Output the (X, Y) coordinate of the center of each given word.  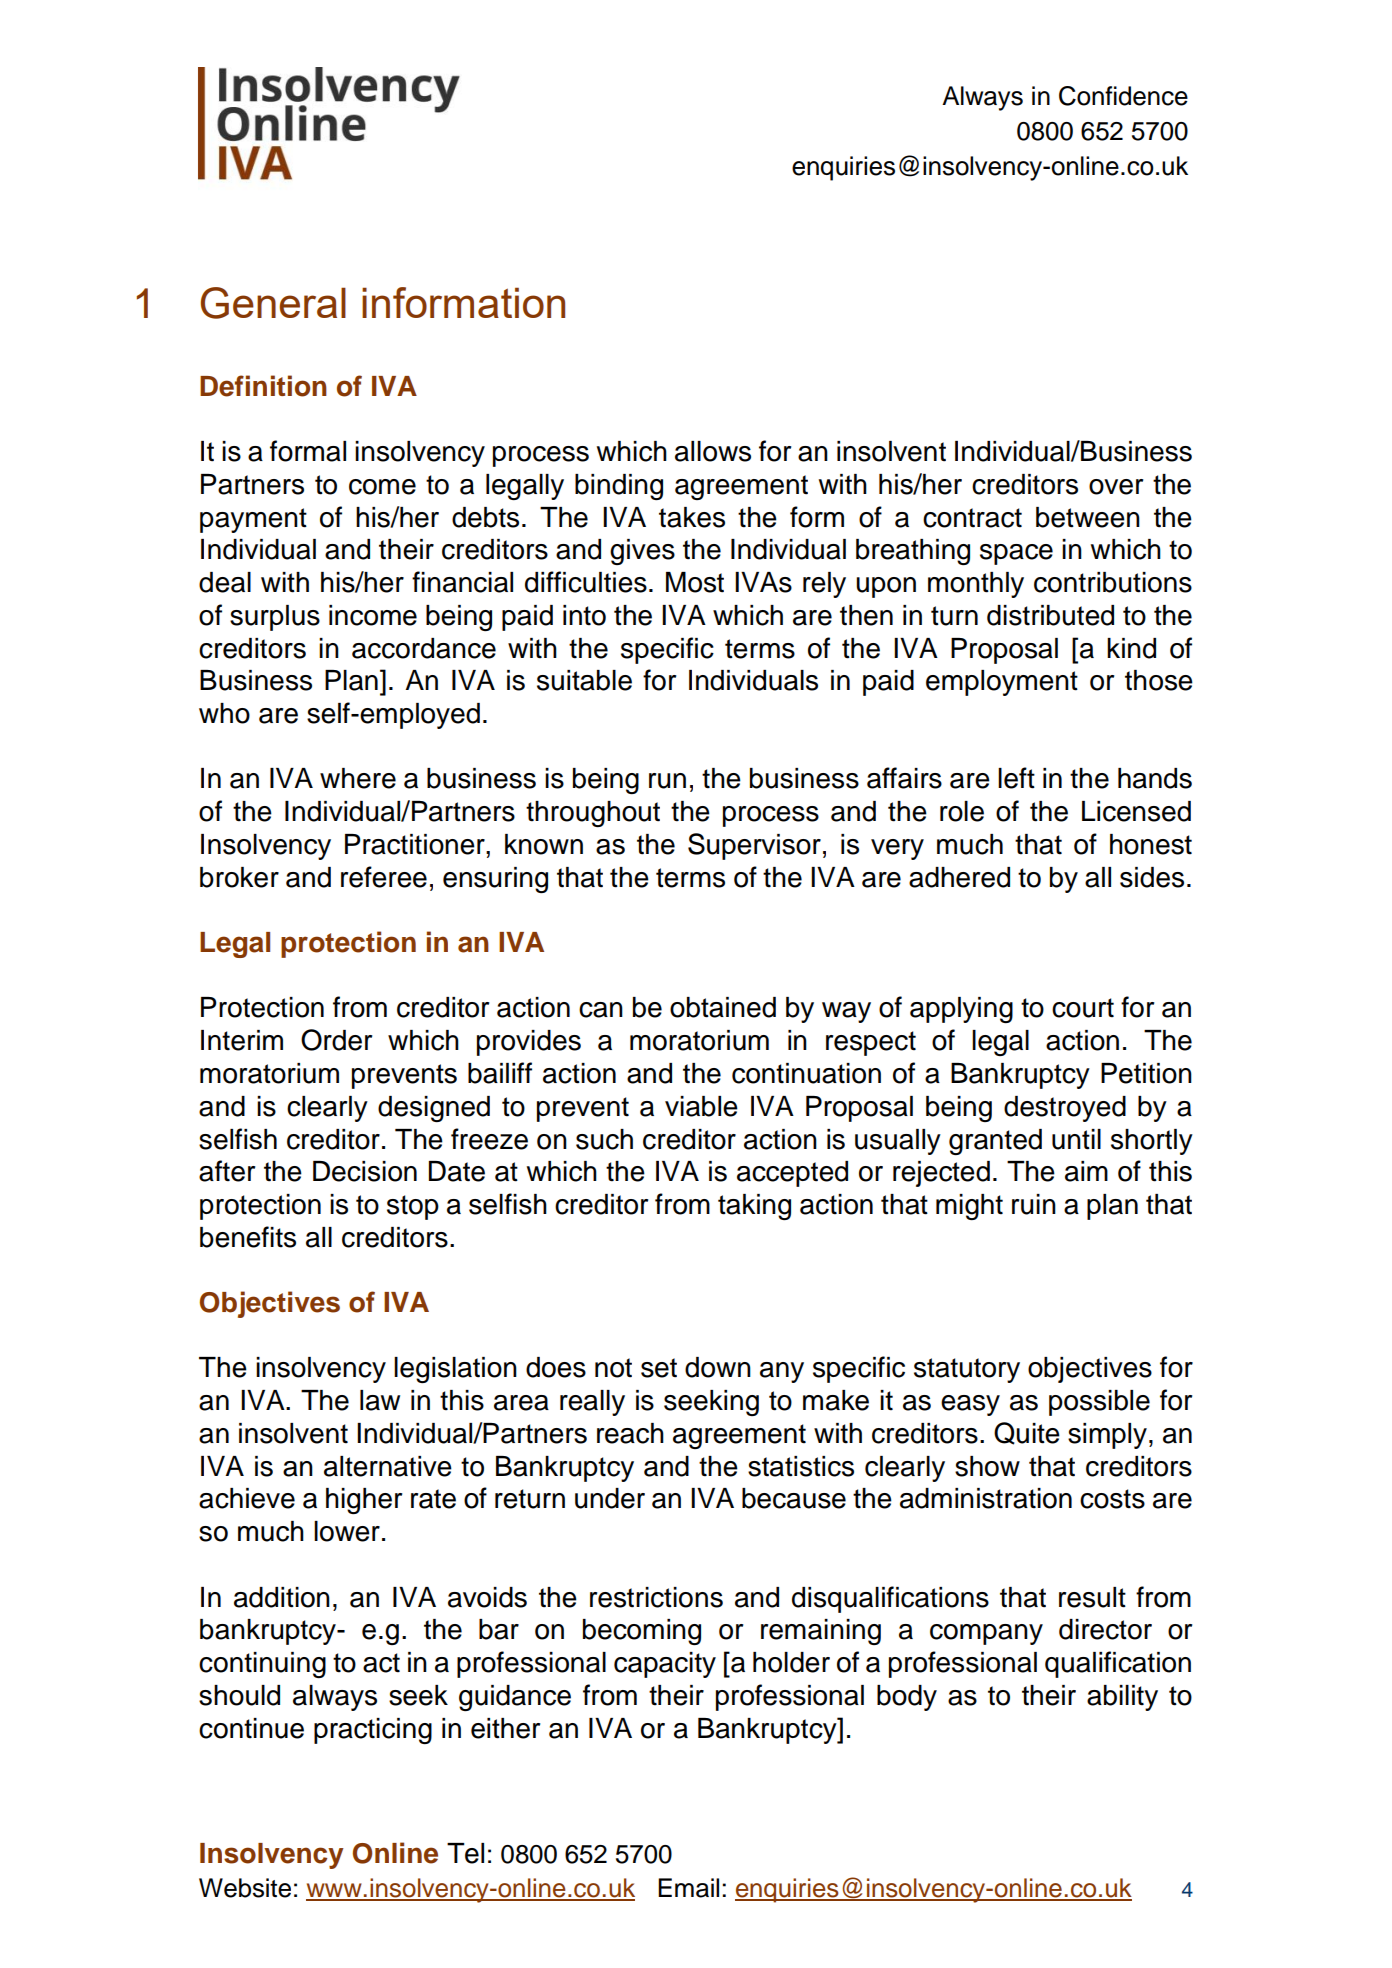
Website (245, 1888)
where (358, 778)
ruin (1034, 1204)
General (273, 303)
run (667, 781)
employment (1002, 683)
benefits (248, 1237)
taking (754, 1207)
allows (713, 451)
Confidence (1123, 96)
